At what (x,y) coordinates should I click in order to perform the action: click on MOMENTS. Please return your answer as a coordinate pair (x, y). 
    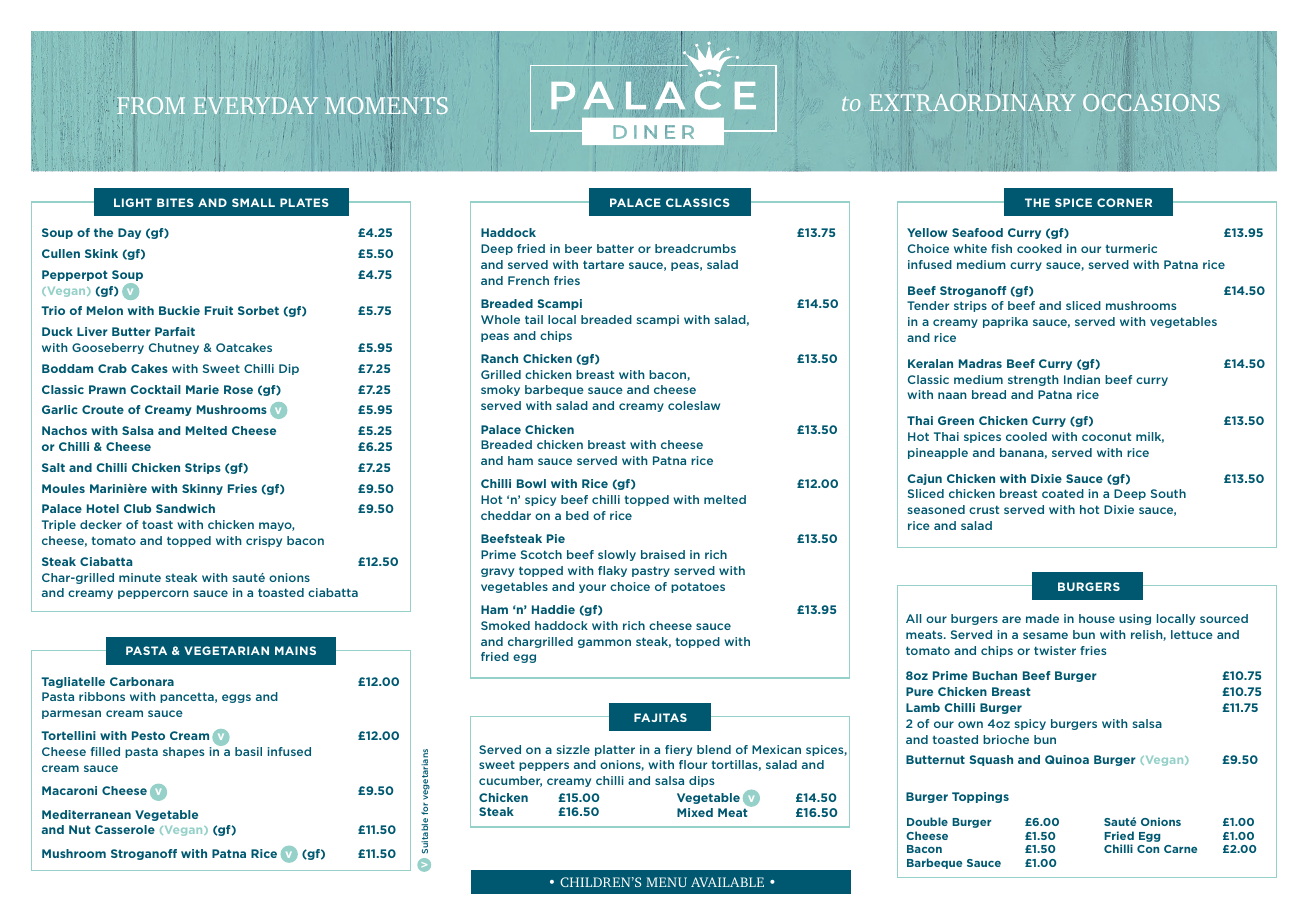
    Looking at the image, I should click on (386, 107).
